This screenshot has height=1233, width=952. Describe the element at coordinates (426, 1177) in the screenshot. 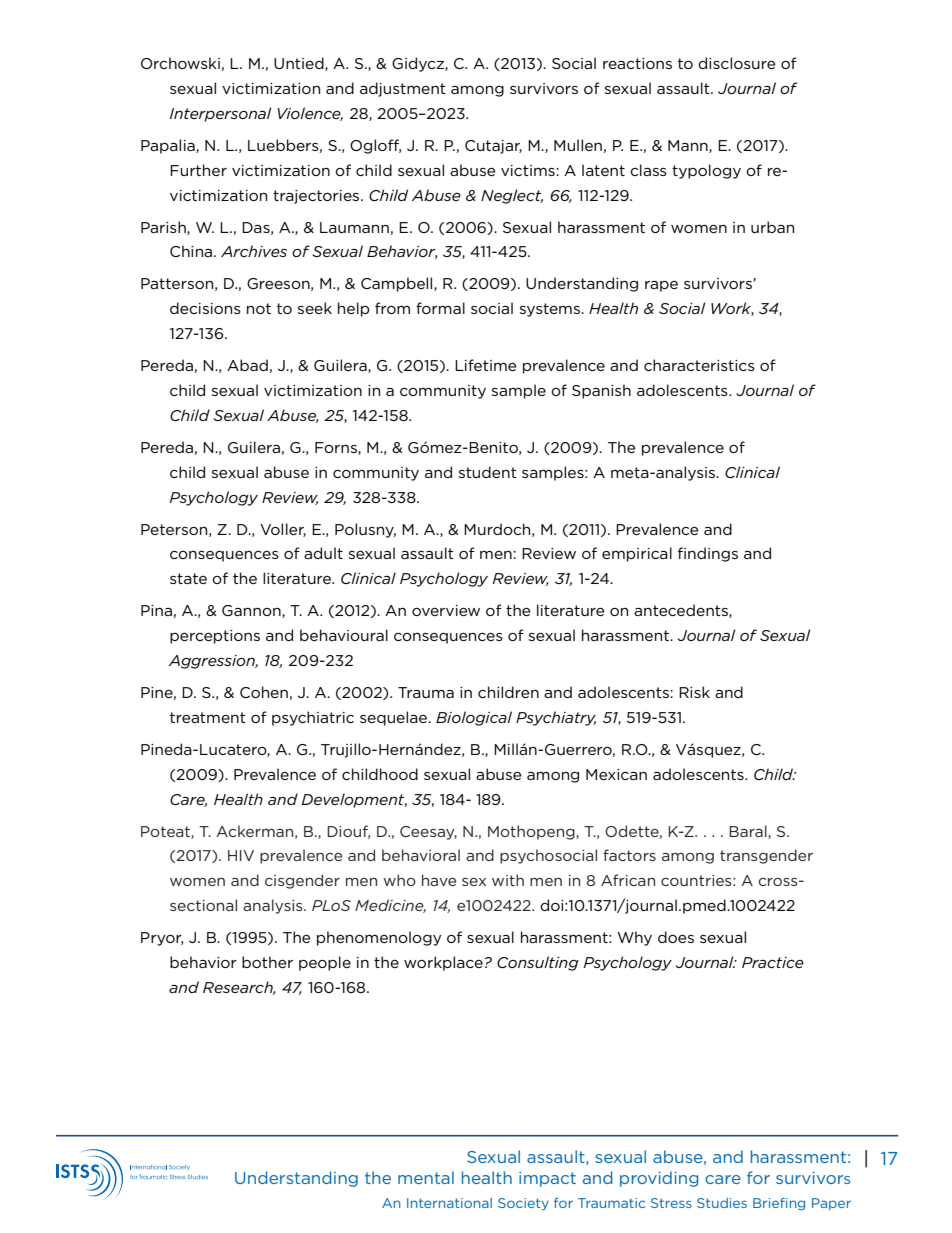

I see `mental` at that location.
